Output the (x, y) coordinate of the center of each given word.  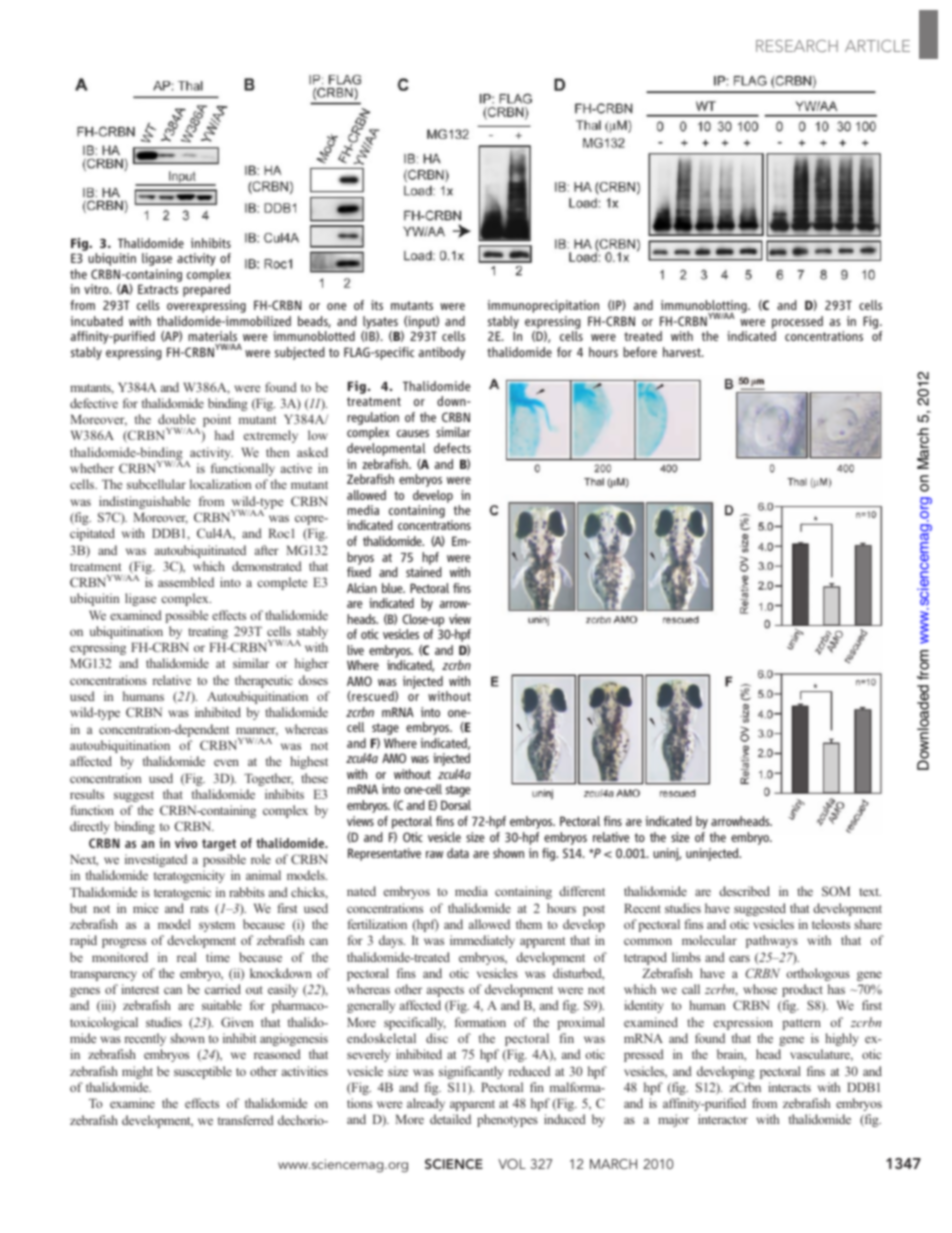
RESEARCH (797, 46)
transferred (246, 1120)
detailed (450, 1119)
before (640, 352)
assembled (186, 582)
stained (423, 572)
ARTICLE (877, 46)
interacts (789, 1087)
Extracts (158, 289)
